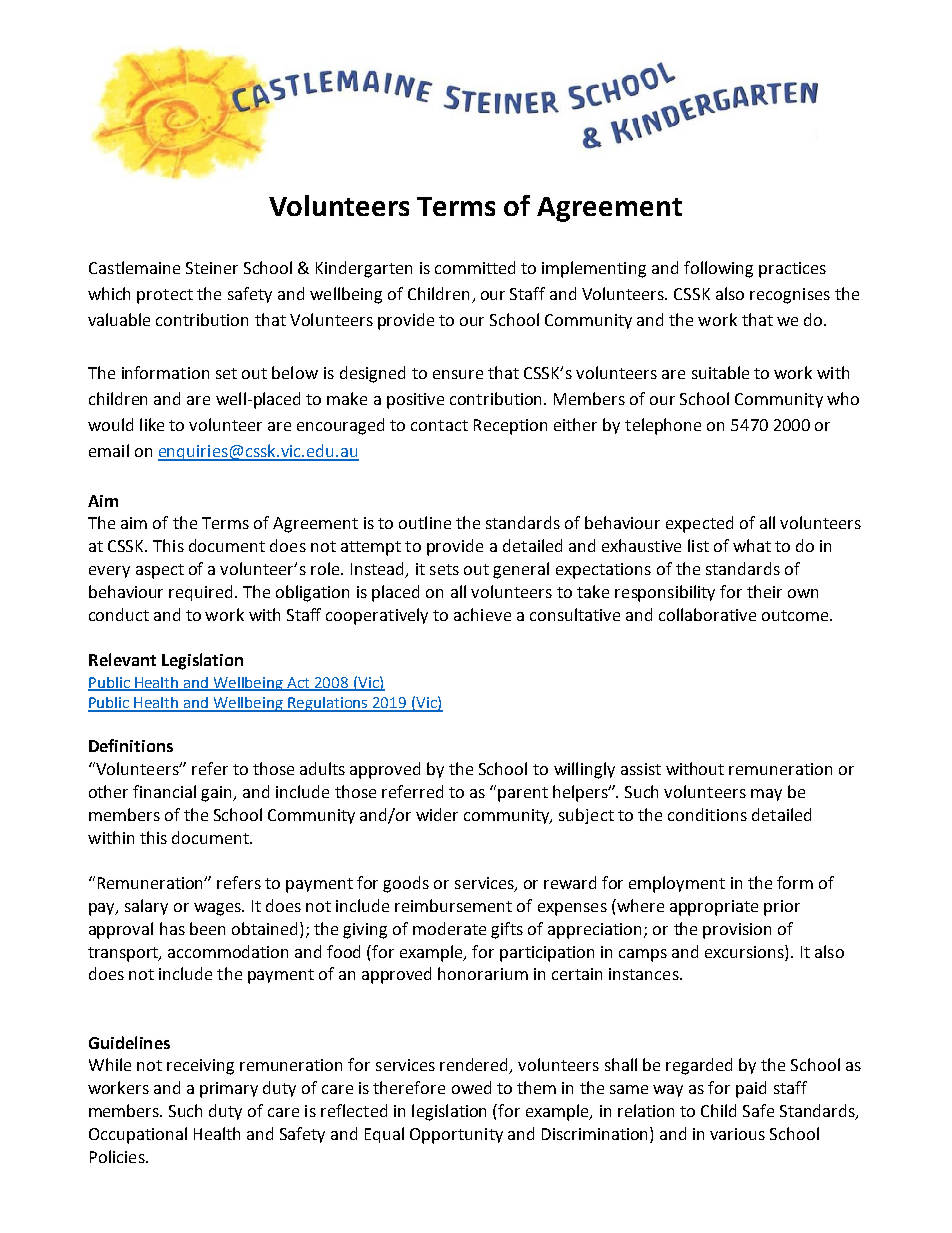  What do you see at coordinates (207, 928) in the screenshot?
I see `been` at bounding box center [207, 928].
